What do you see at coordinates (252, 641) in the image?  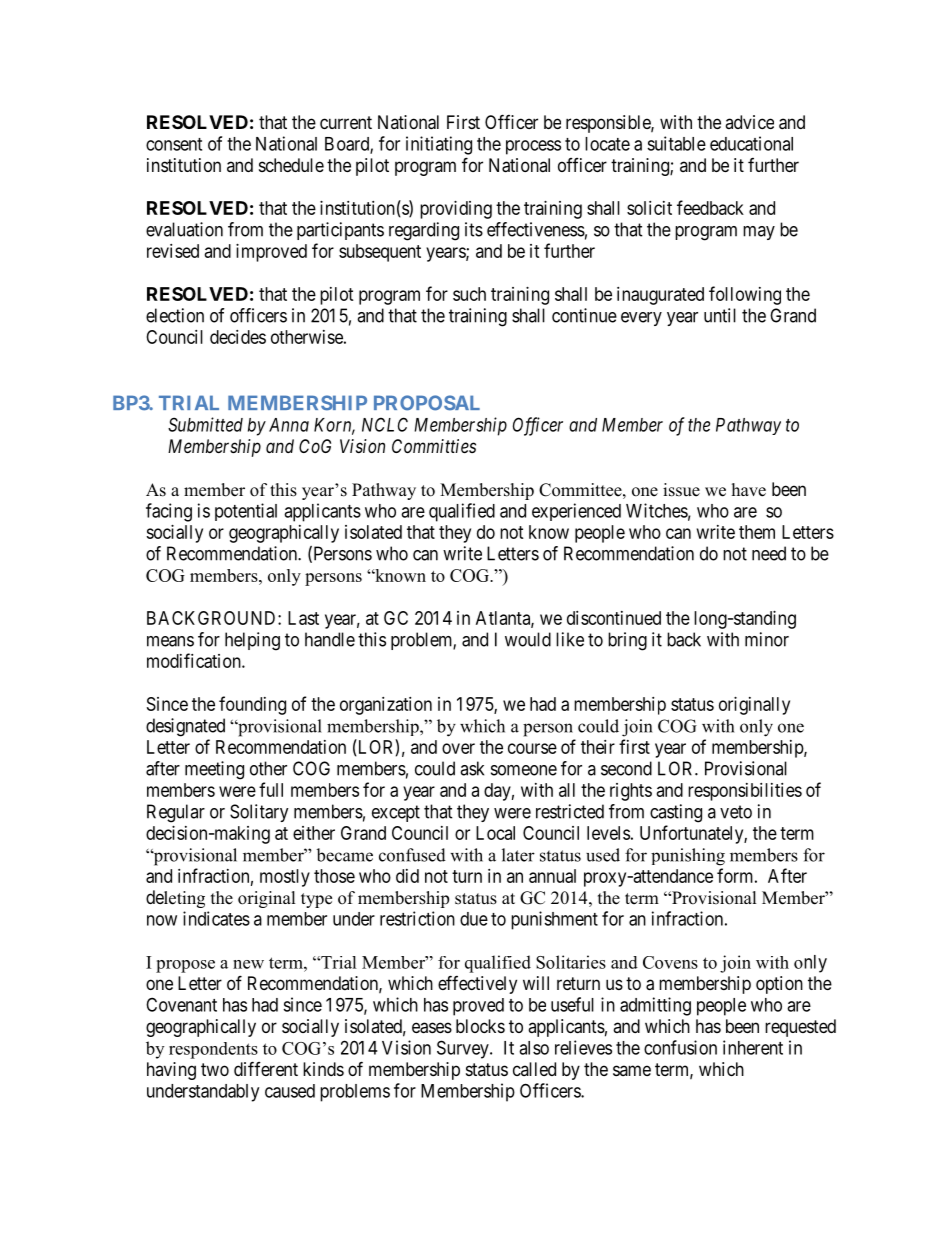 I see `helping` at bounding box center [252, 641].
